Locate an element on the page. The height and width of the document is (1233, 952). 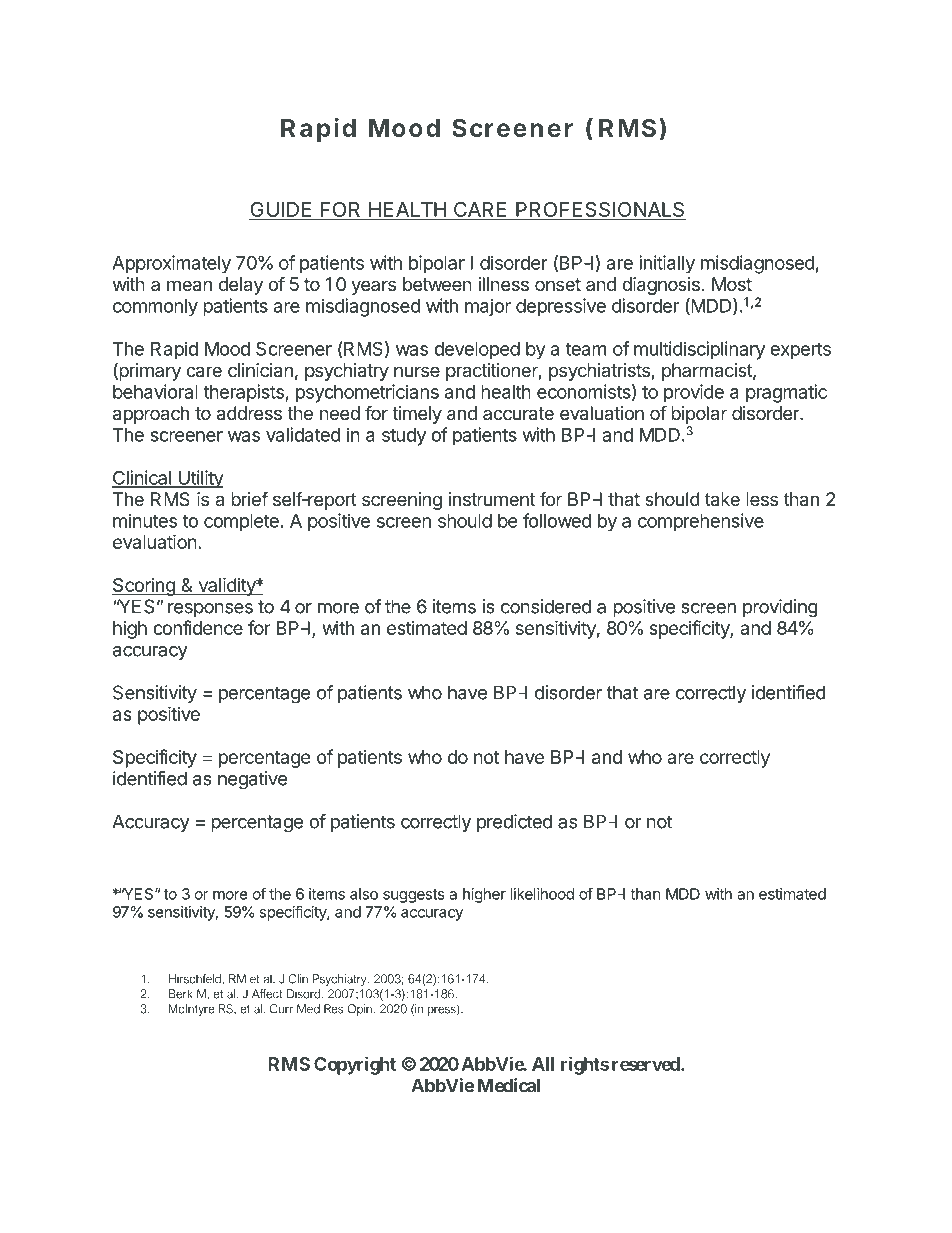
instrument is located at coordinates (492, 499).
